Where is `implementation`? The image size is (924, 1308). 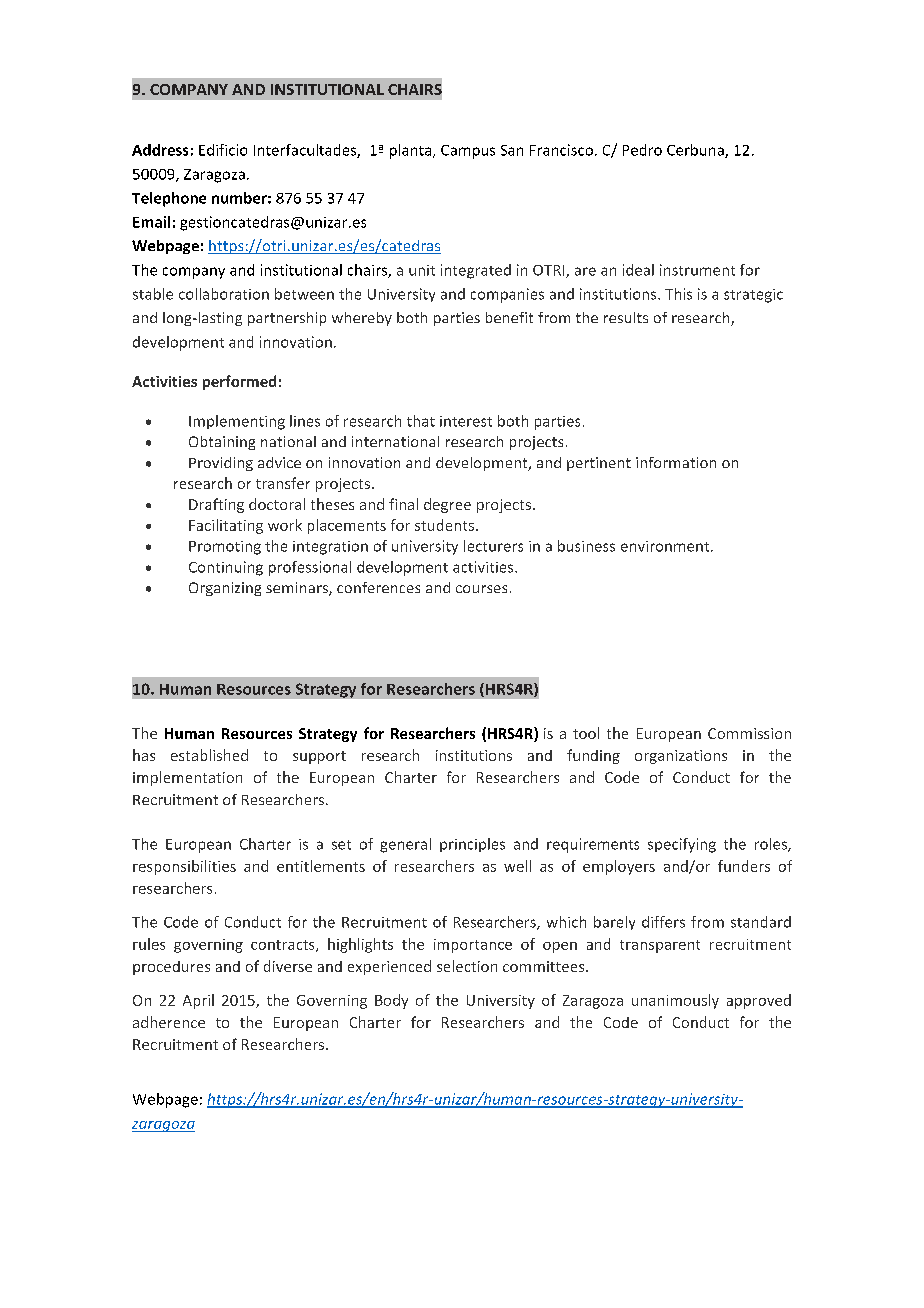 implementation is located at coordinates (187, 778).
